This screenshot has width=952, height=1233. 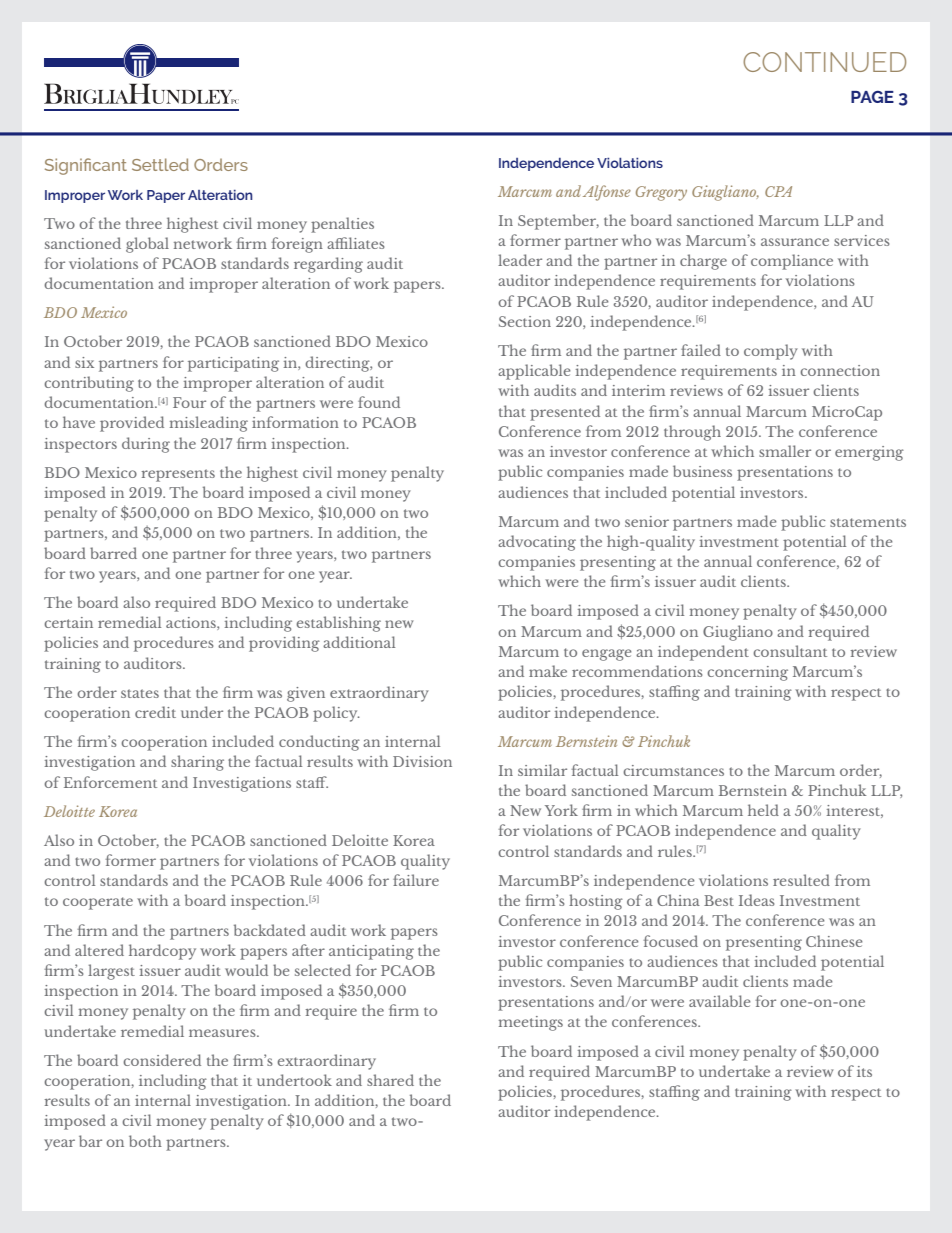 I want to click on failure, so click(x=416, y=880).
